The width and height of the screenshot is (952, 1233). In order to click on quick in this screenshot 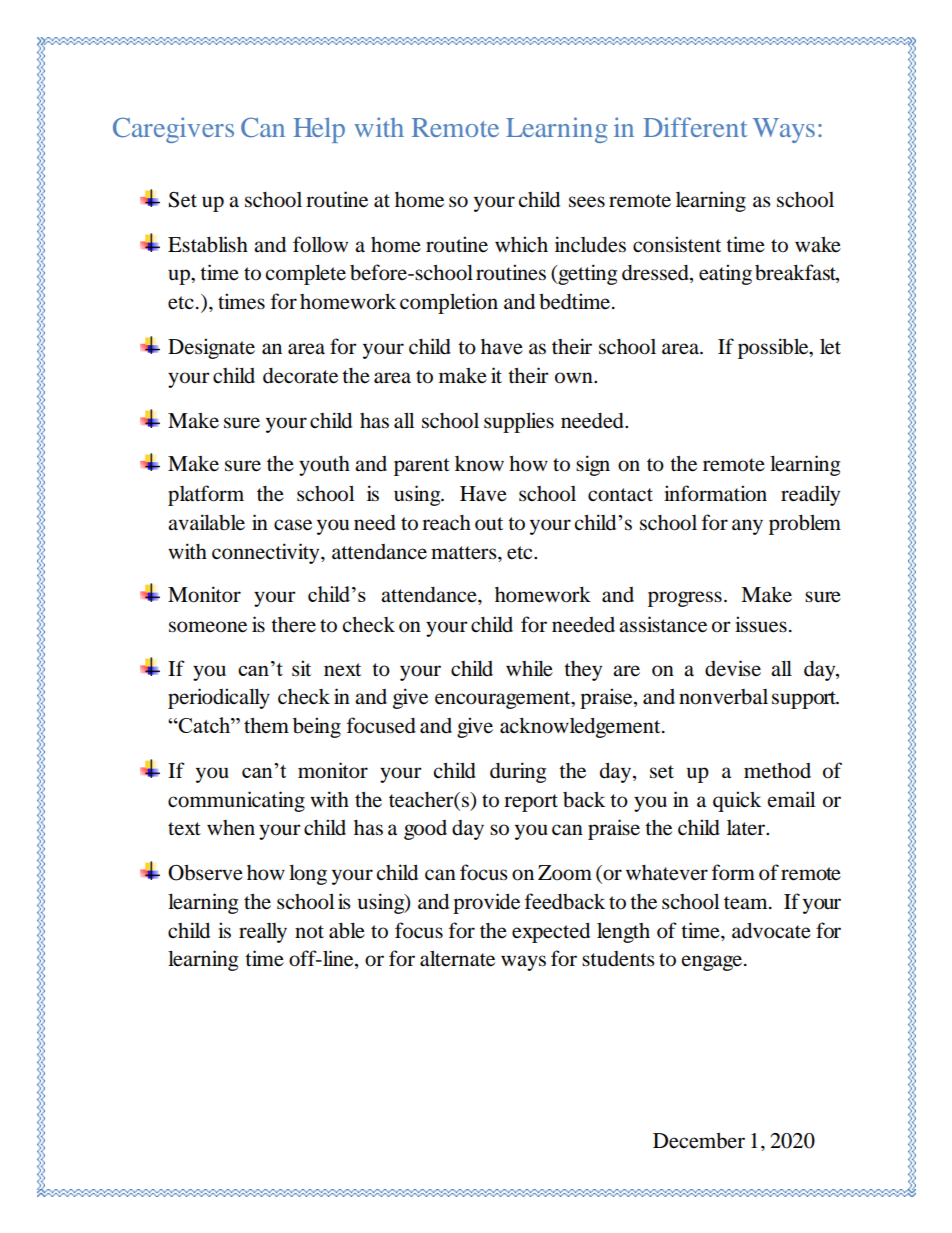, I will do `click(737, 801)`.
